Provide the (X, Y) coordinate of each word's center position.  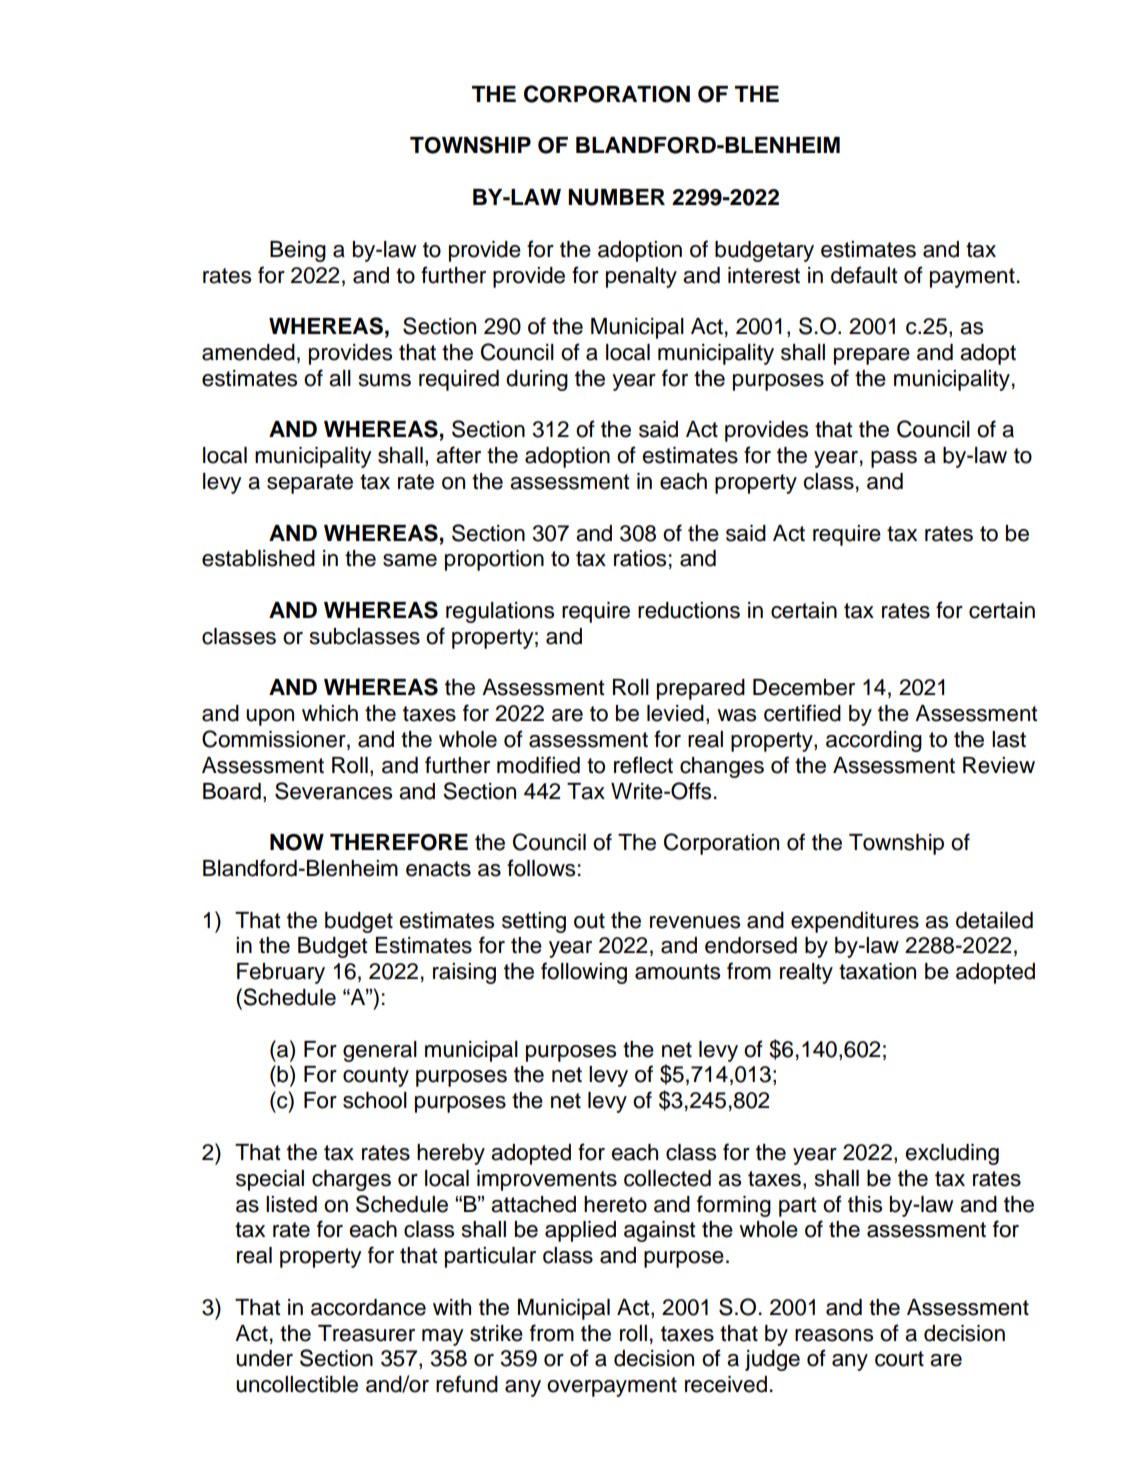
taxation (877, 971)
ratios (640, 558)
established (258, 558)
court (899, 1359)
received (726, 1384)
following (584, 973)
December (804, 687)
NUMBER (616, 197)
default (864, 275)
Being (298, 251)
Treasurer (366, 1333)
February (281, 973)
